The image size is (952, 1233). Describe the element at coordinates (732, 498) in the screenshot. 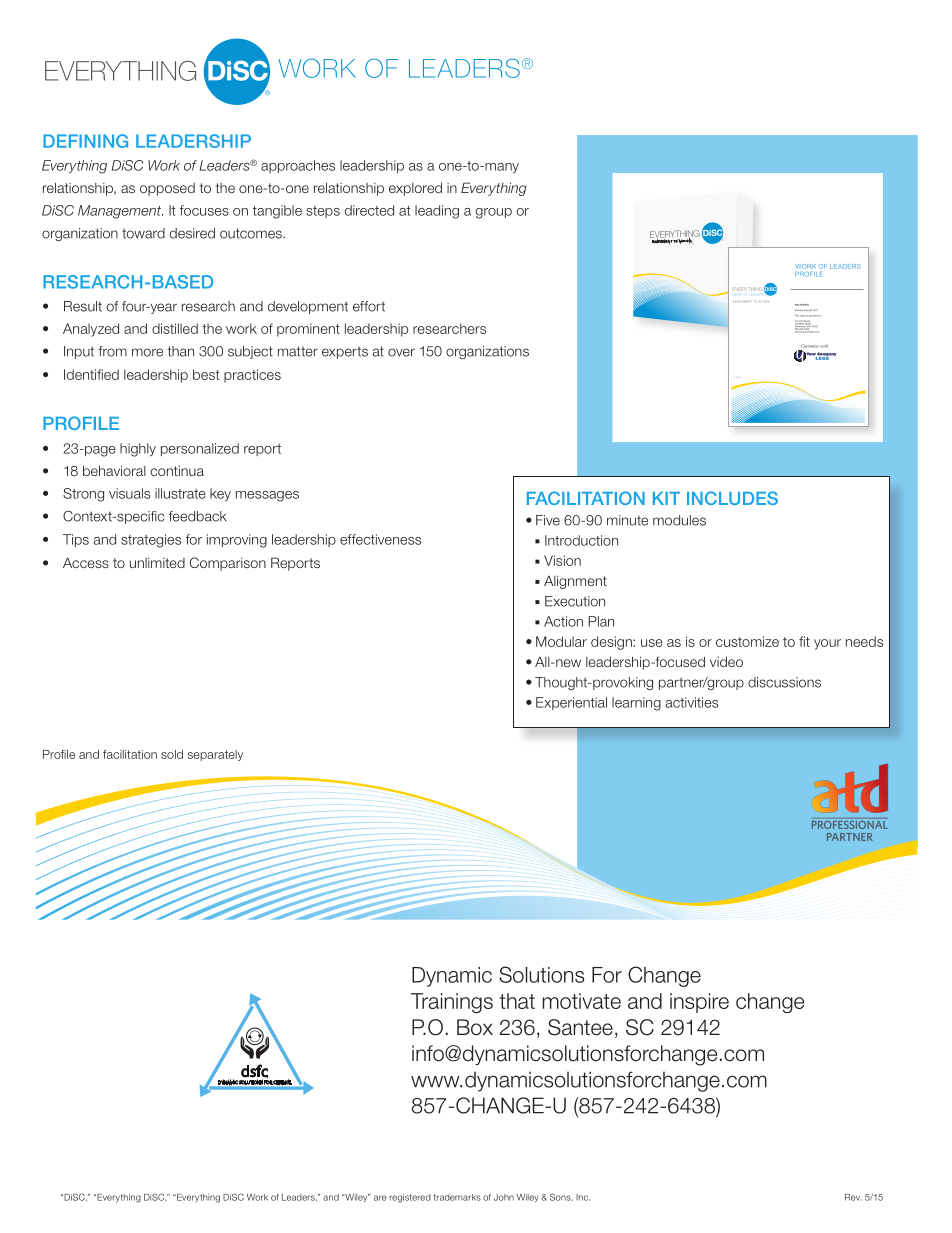

I see `INCLUDES` at that location.
